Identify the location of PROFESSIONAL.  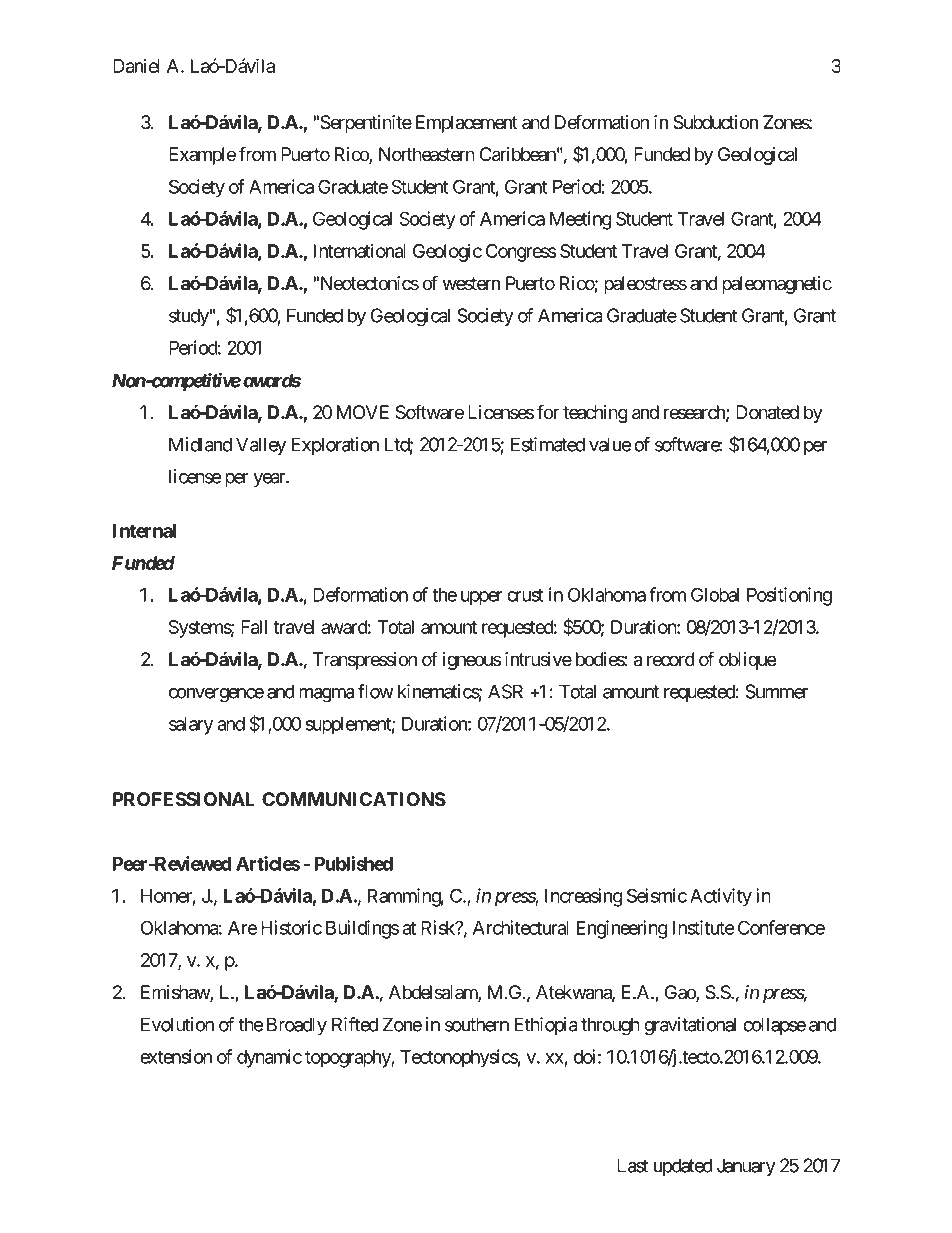
(184, 799).
